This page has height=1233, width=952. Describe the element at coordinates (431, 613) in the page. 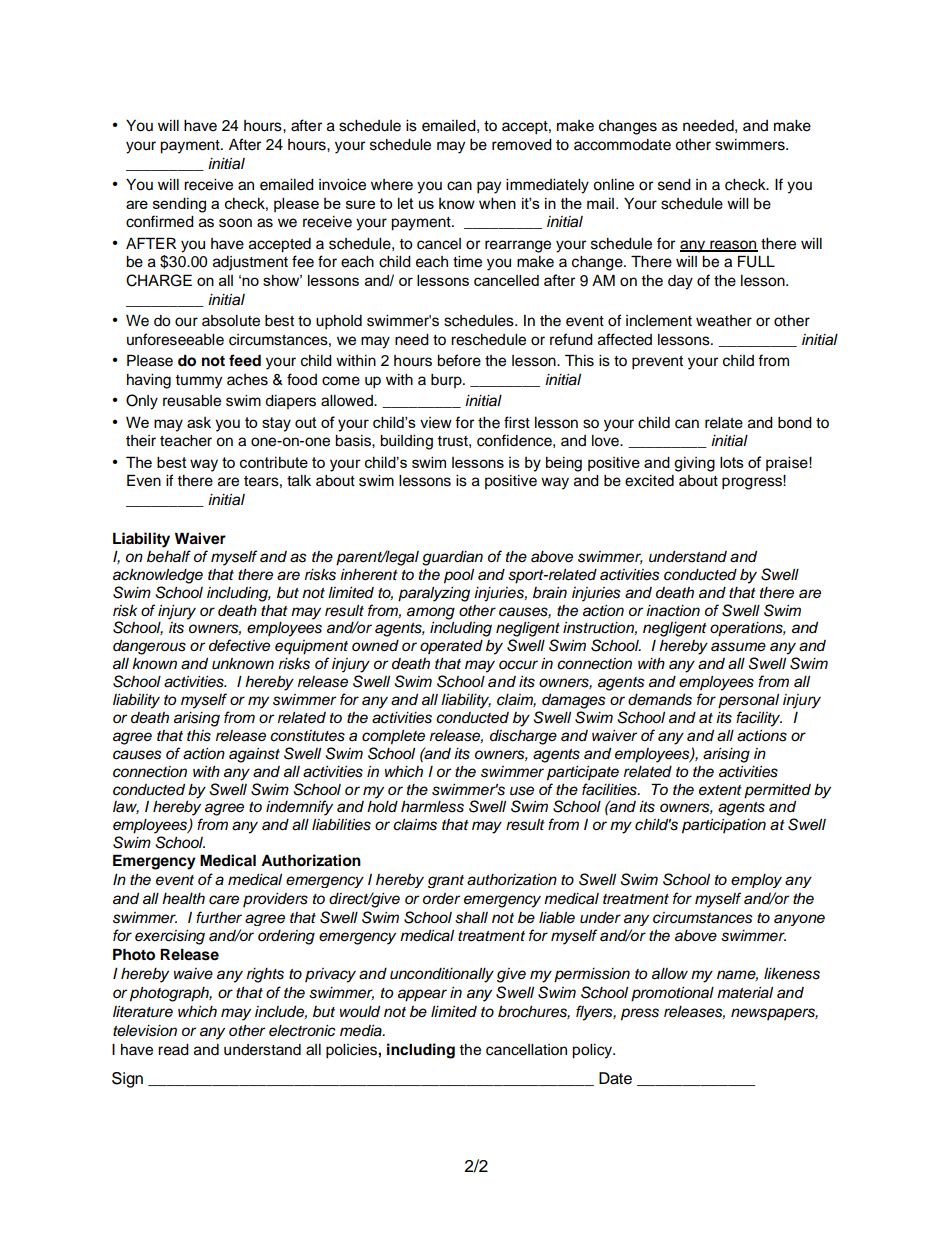

I see `among` at that location.
